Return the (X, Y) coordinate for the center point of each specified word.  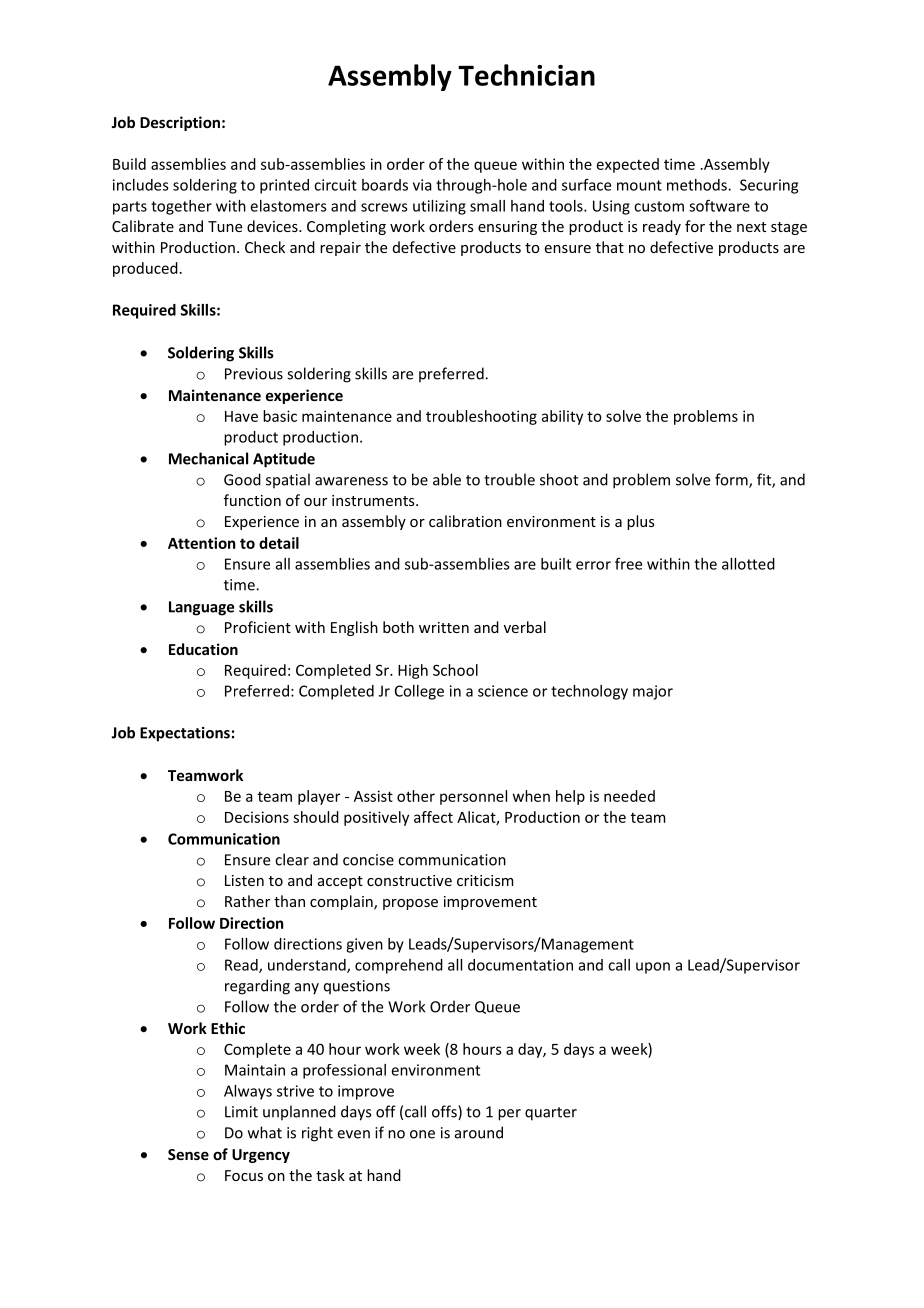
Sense (188, 1154)
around (479, 1132)
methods (698, 185)
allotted (748, 564)
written (444, 627)
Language (201, 608)
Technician (526, 75)
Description (180, 123)
